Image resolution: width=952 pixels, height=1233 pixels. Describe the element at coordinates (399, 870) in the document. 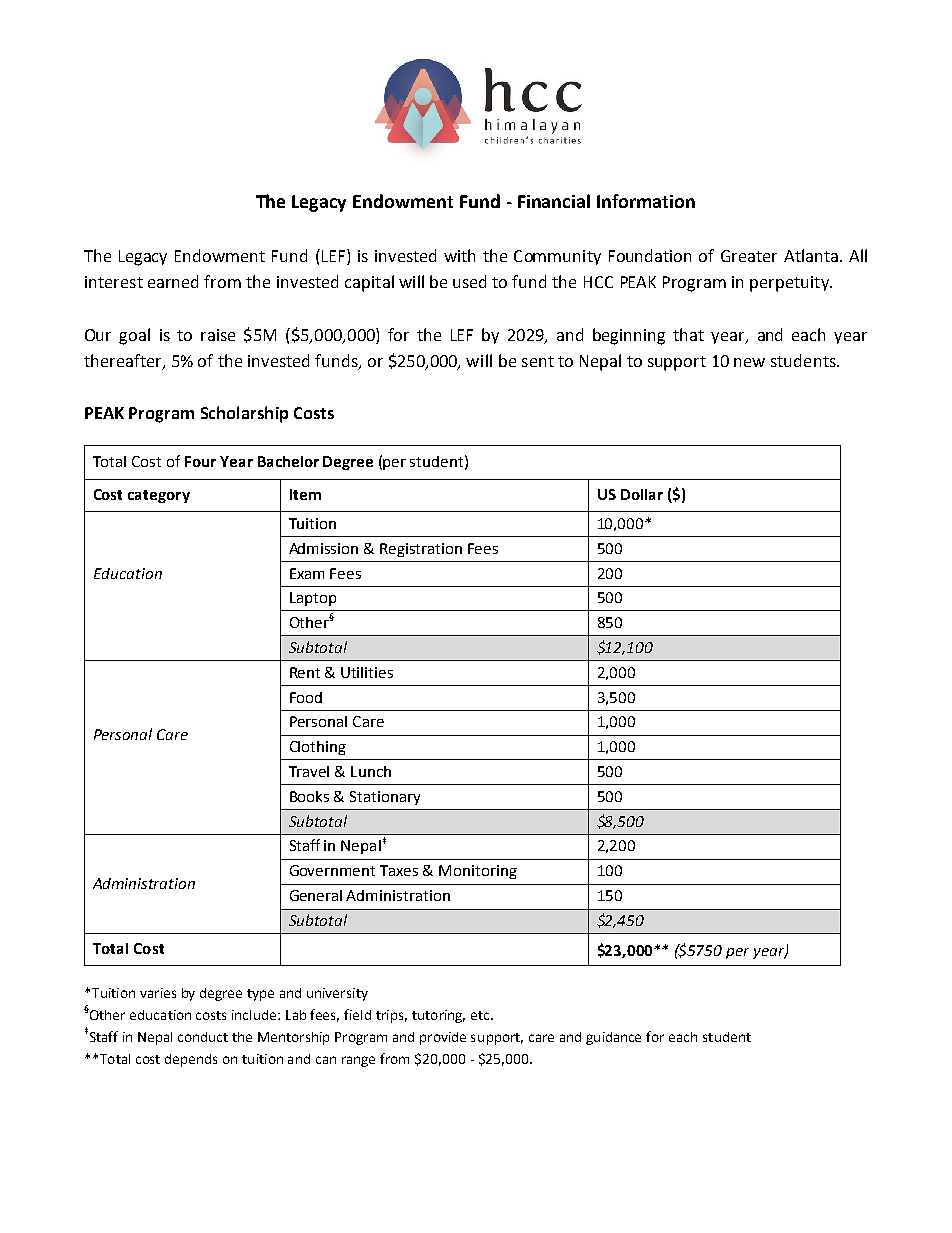

I see `Taxes` at that location.
